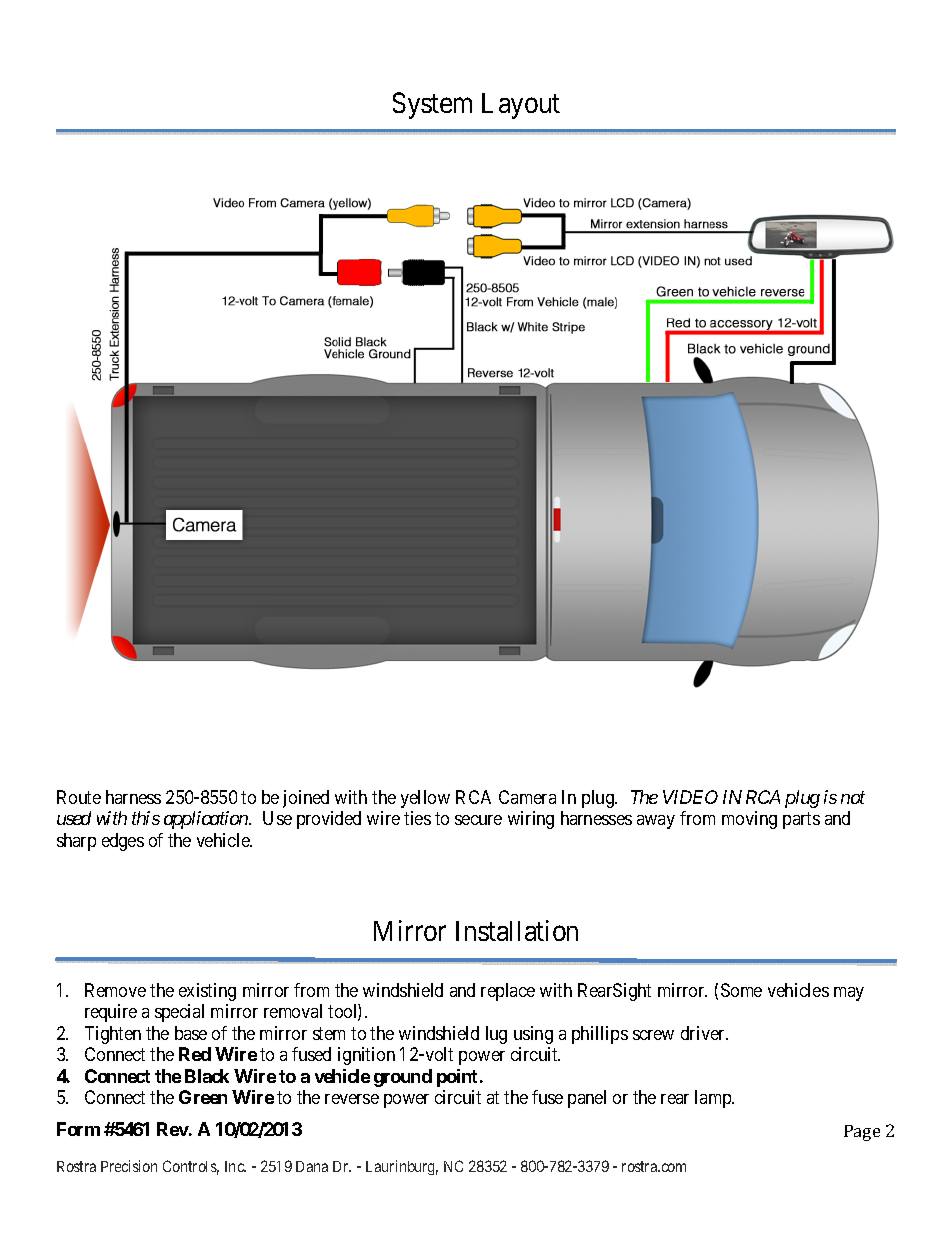 Image resolution: width=952 pixels, height=1233 pixels. Describe the element at coordinates (79, 797) in the screenshot. I see `Route` at that location.
